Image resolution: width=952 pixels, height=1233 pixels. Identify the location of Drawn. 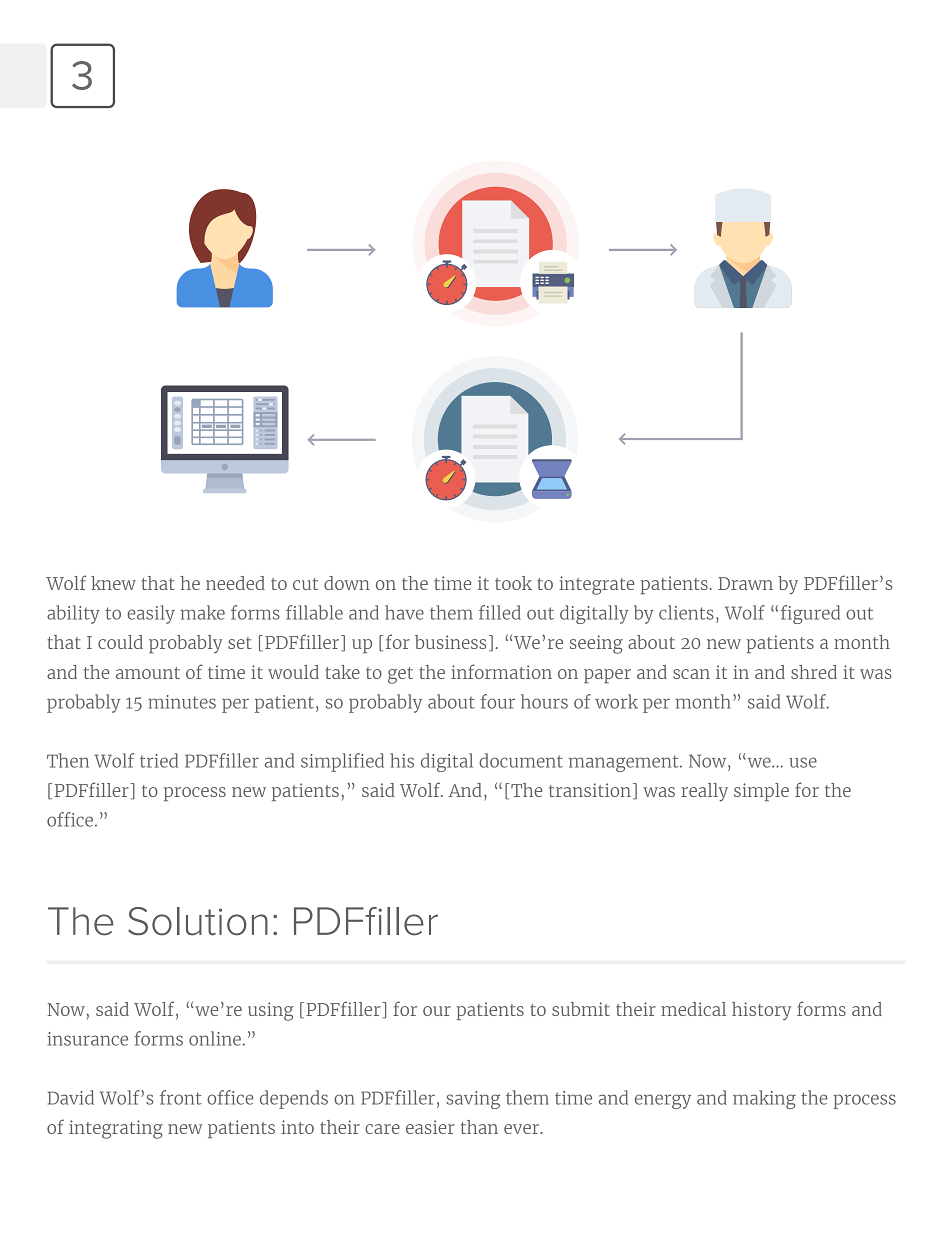
(745, 583).
